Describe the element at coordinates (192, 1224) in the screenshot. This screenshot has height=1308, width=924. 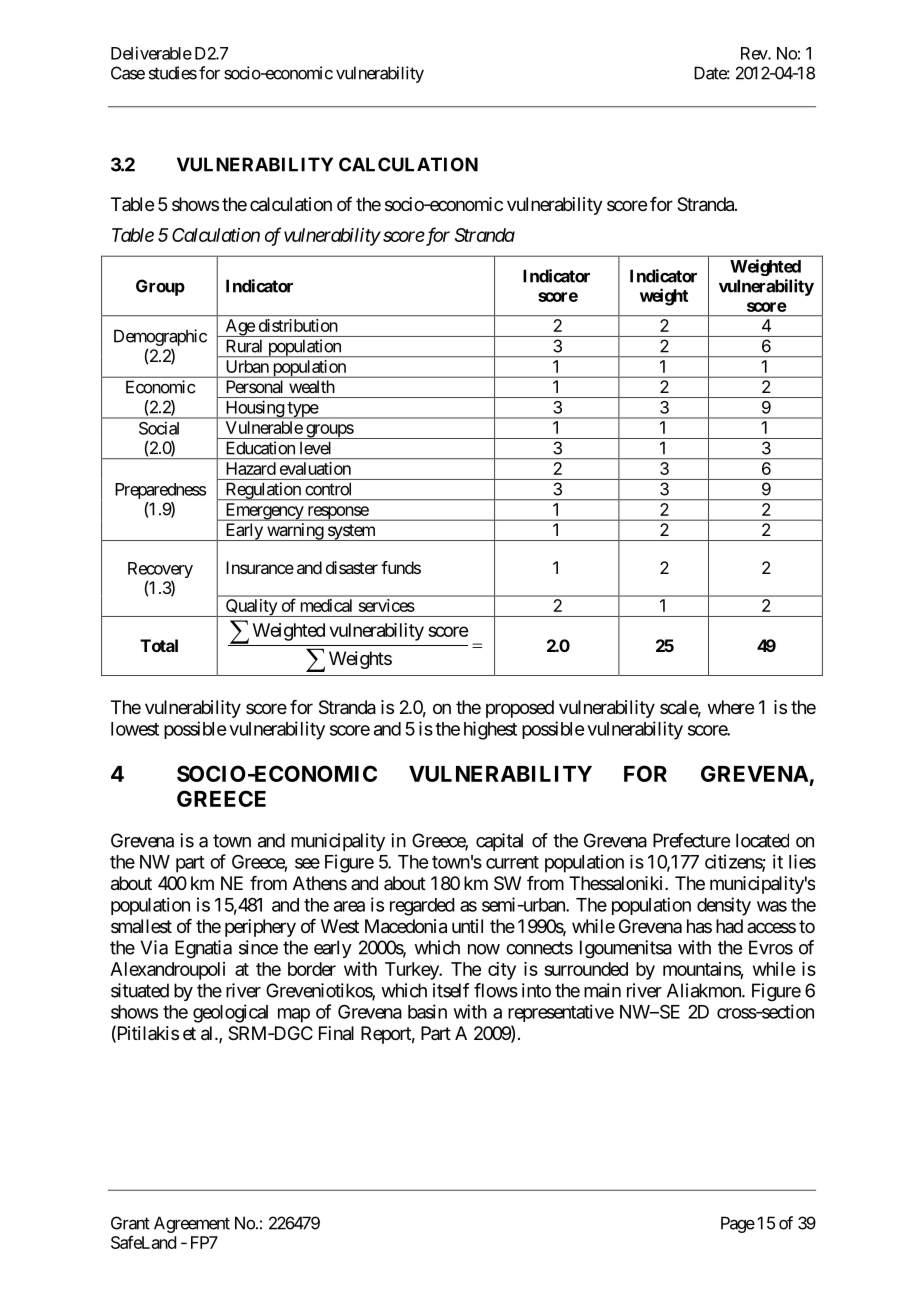
I see `Agreement` at that location.
